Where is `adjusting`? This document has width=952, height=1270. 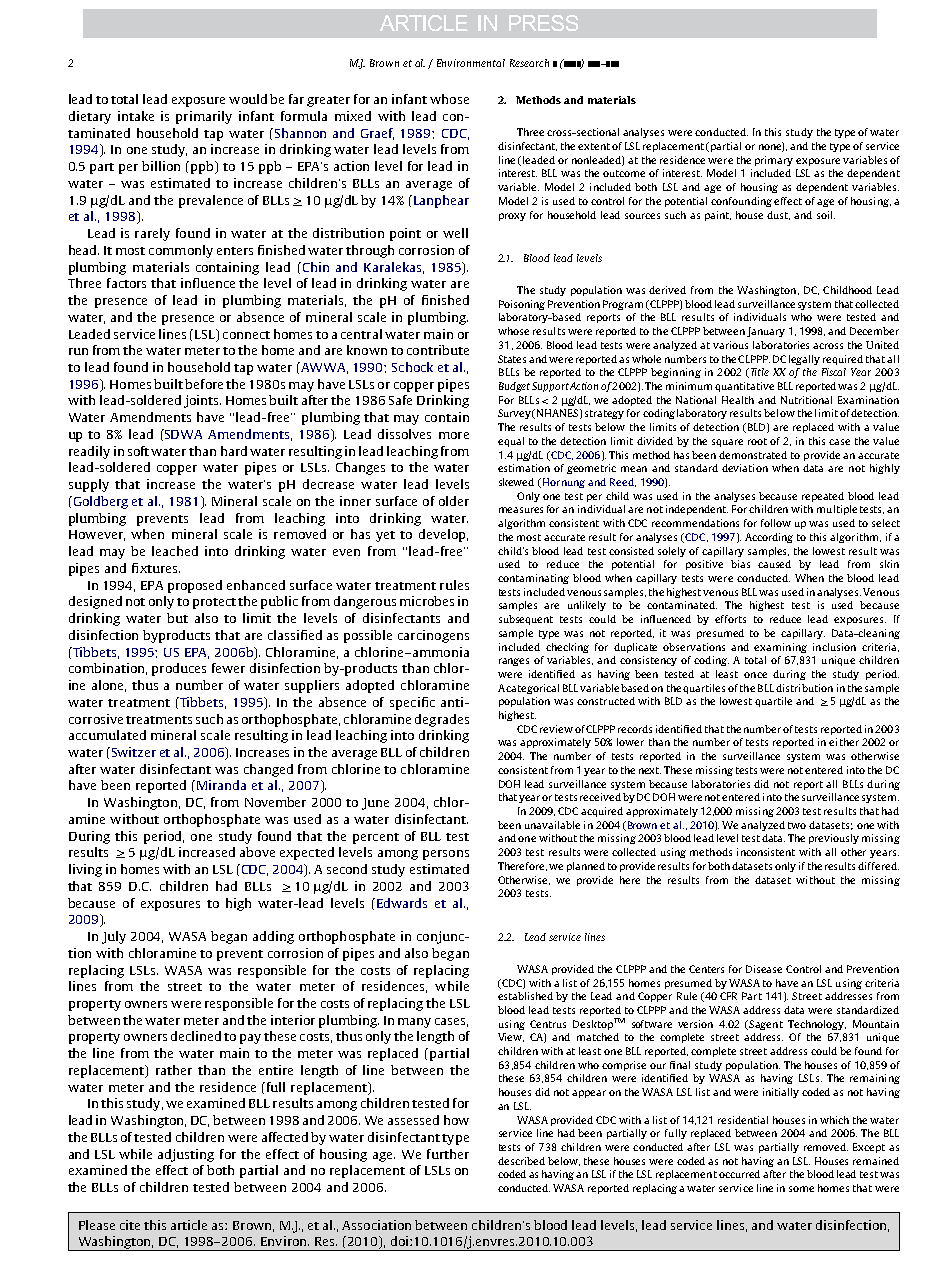
adjusting is located at coordinates (186, 1155).
